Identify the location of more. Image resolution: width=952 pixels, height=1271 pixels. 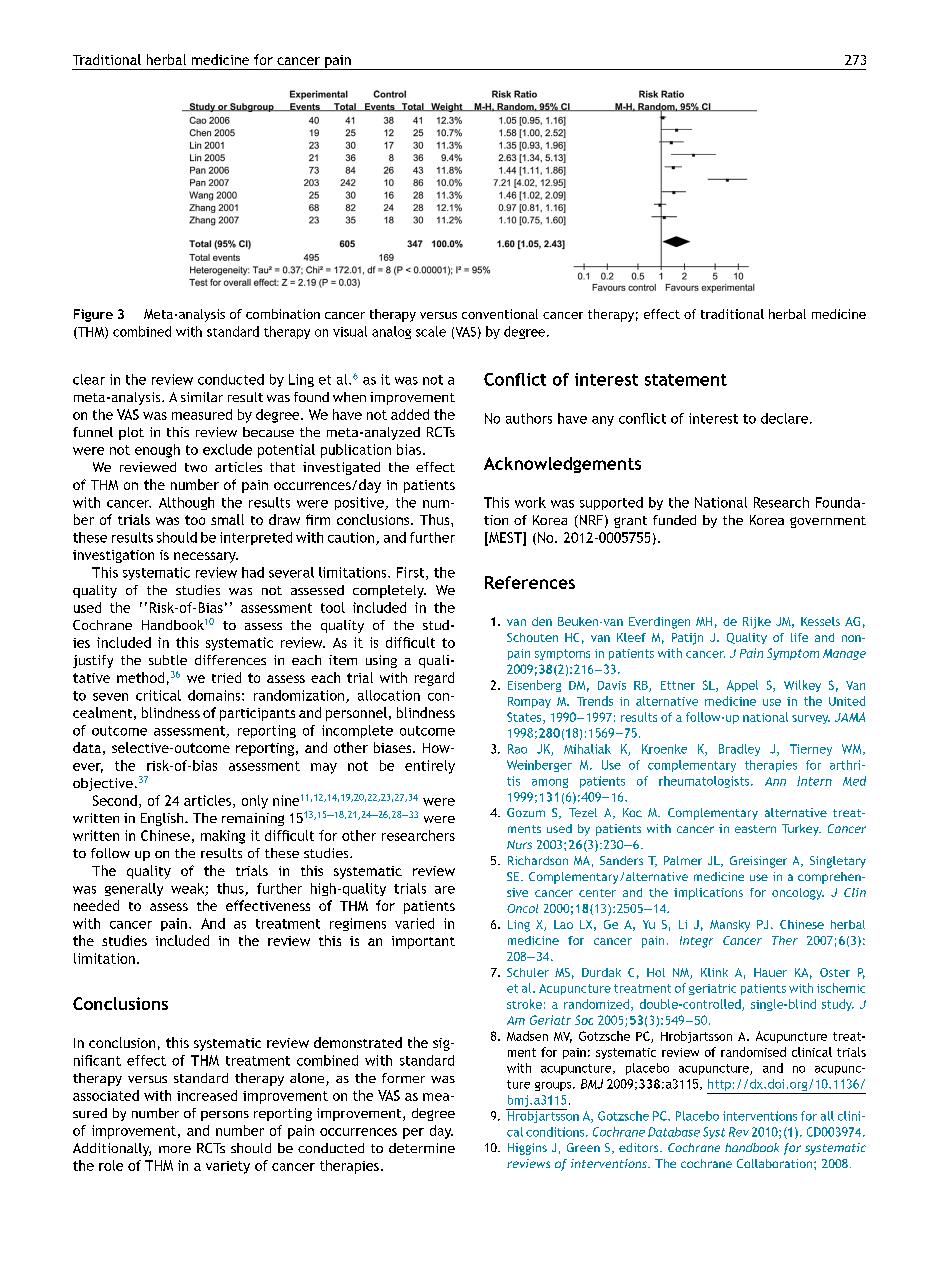
(175, 1149).
